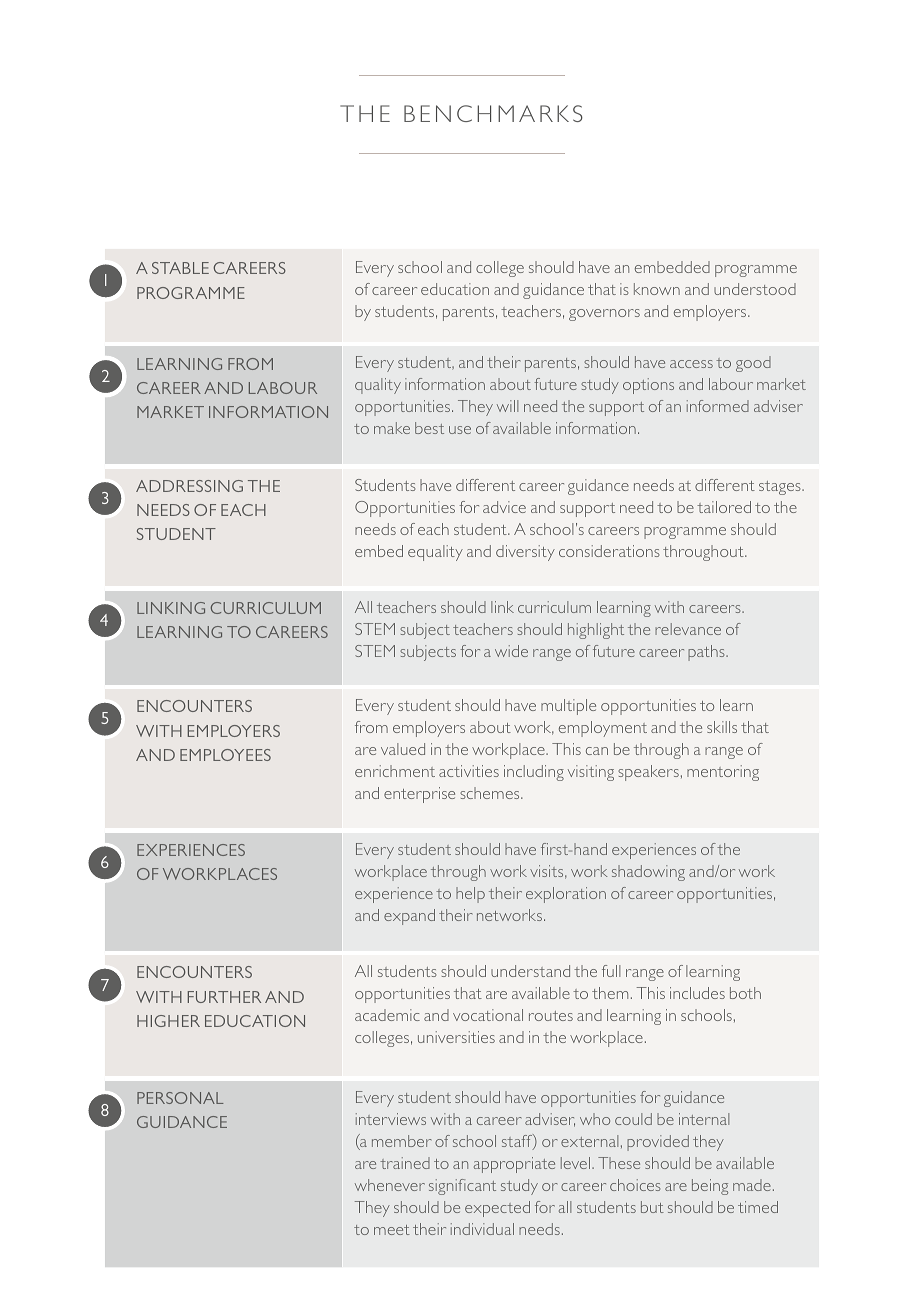 The height and width of the document is (1311, 924). I want to click on ADDRESSING, so click(189, 486).
